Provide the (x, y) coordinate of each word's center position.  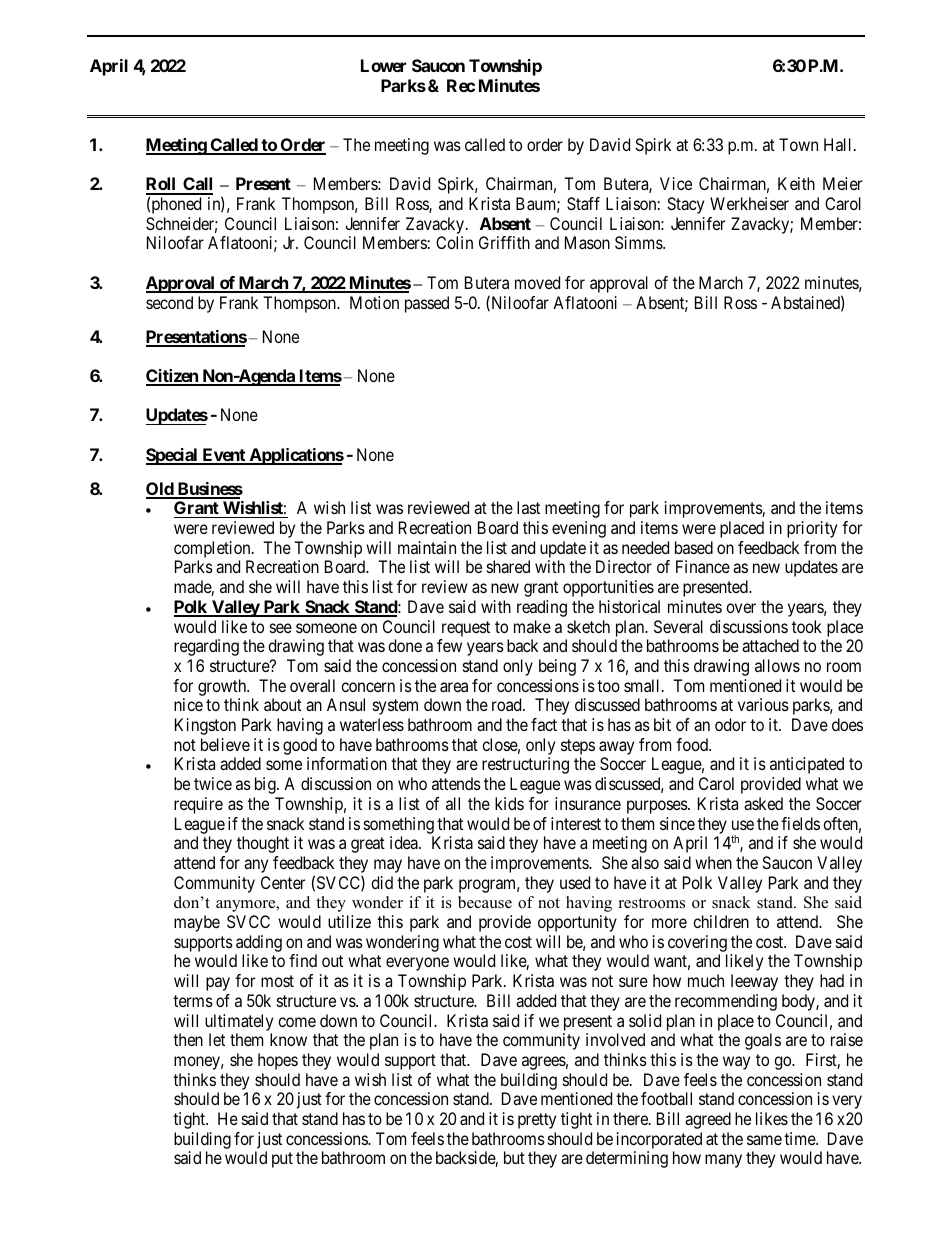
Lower (383, 65)
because (485, 902)
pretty (537, 1121)
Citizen (173, 377)
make (532, 626)
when (713, 862)
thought (263, 844)
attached (770, 645)
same (764, 1140)
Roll (162, 185)
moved (537, 282)
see (281, 628)
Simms (639, 242)
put (282, 1160)
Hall (839, 144)
